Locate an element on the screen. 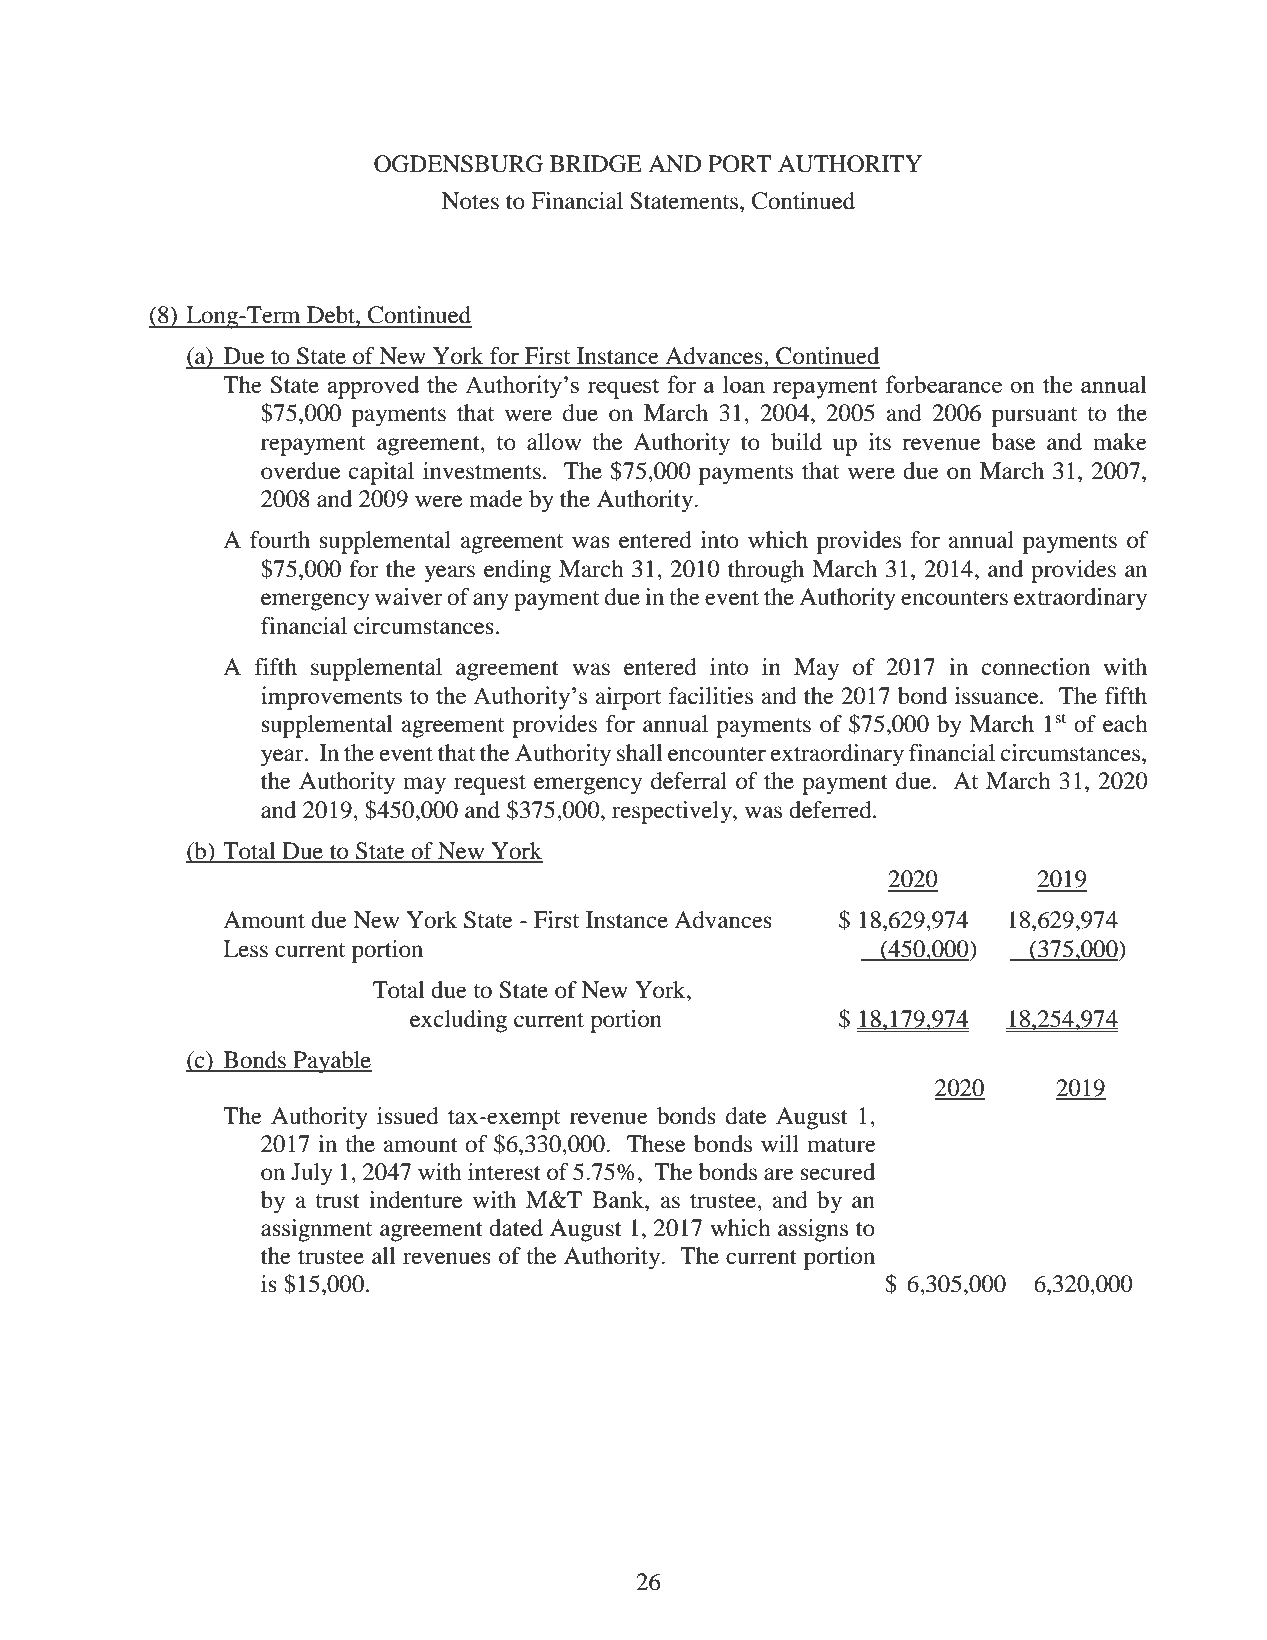  approved is located at coordinates (373, 387).
